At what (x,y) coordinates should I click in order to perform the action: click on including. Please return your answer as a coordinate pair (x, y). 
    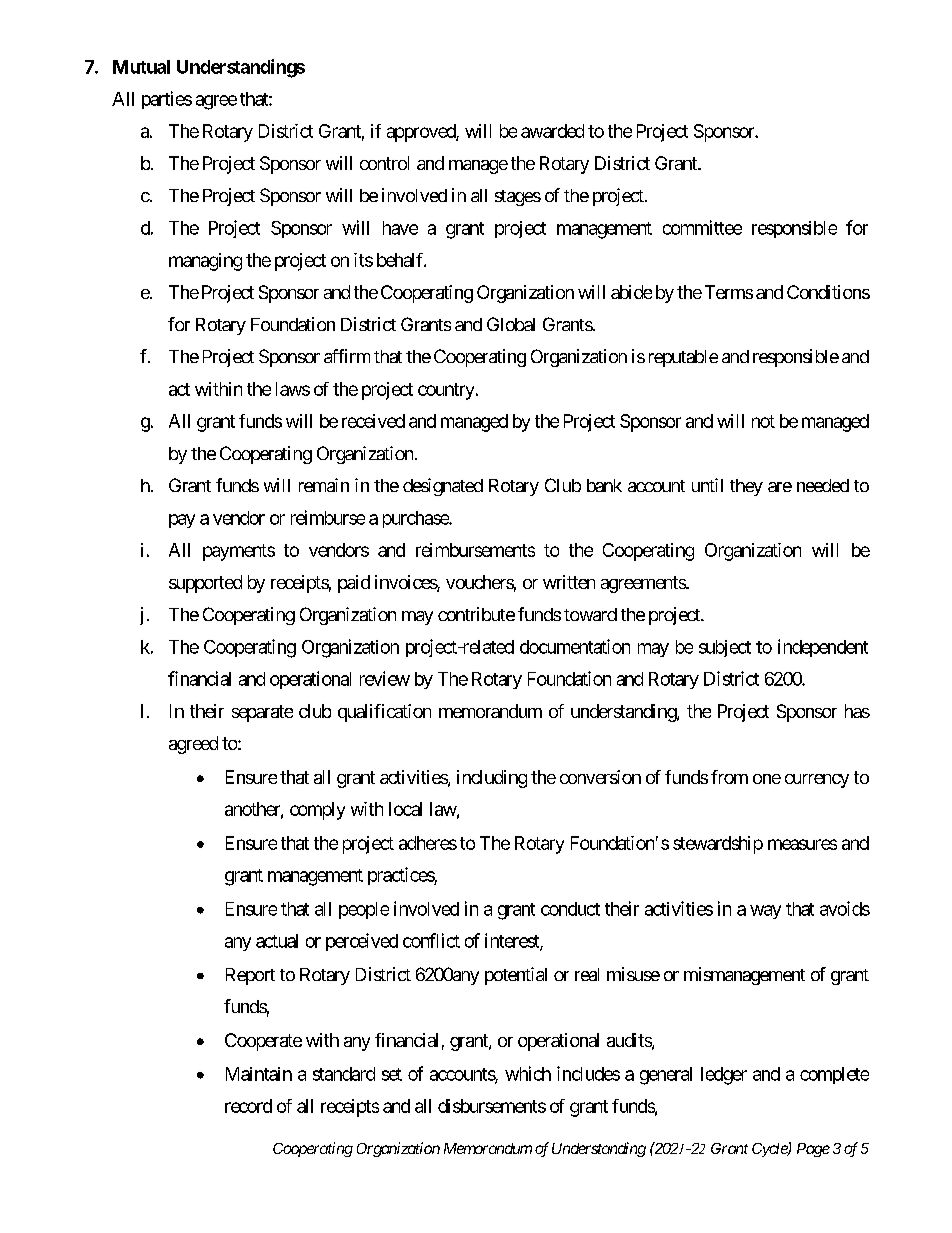
    Looking at the image, I should click on (492, 779).
